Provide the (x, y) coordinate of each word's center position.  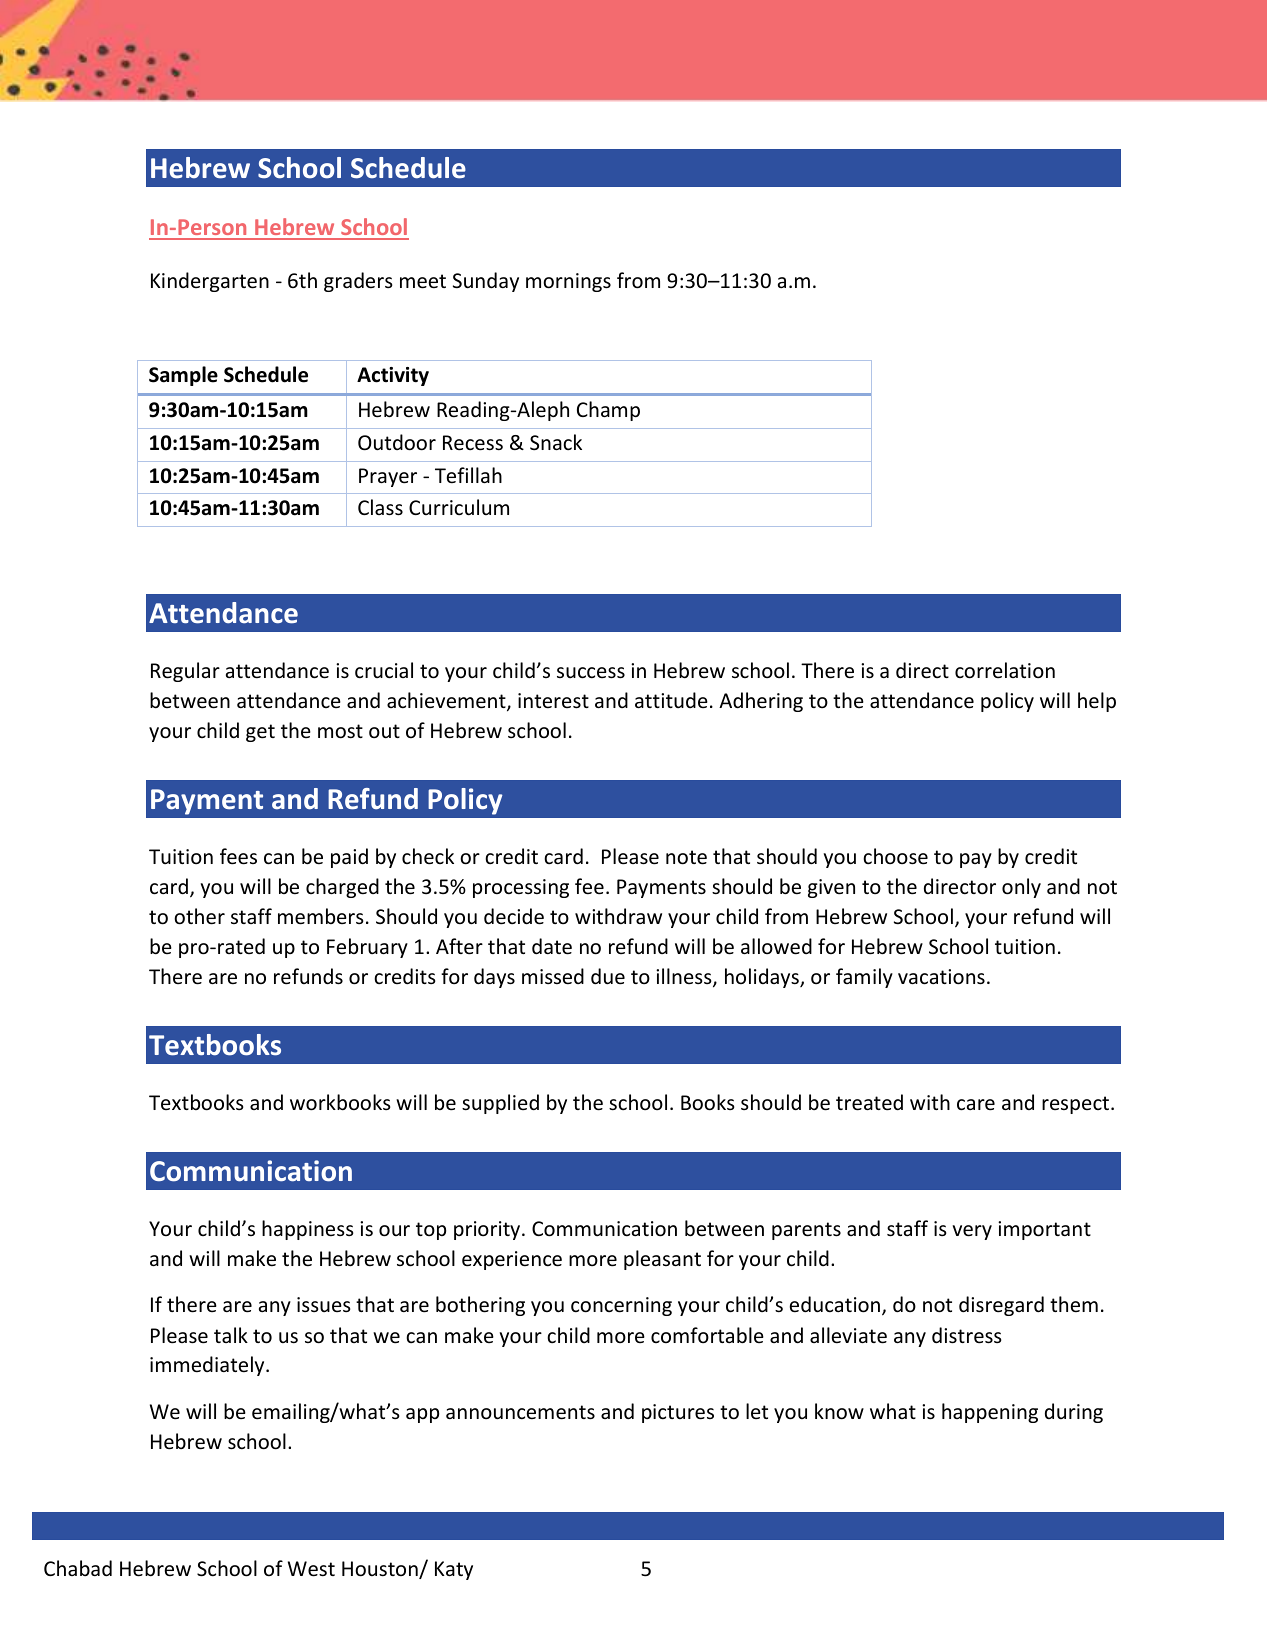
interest (553, 701)
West (311, 1569)
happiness (308, 1230)
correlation (1005, 670)
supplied (500, 1104)
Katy (454, 1570)
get (260, 733)
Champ (608, 411)
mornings (568, 282)
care (976, 1105)
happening (990, 1413)
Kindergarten (210, 282)
